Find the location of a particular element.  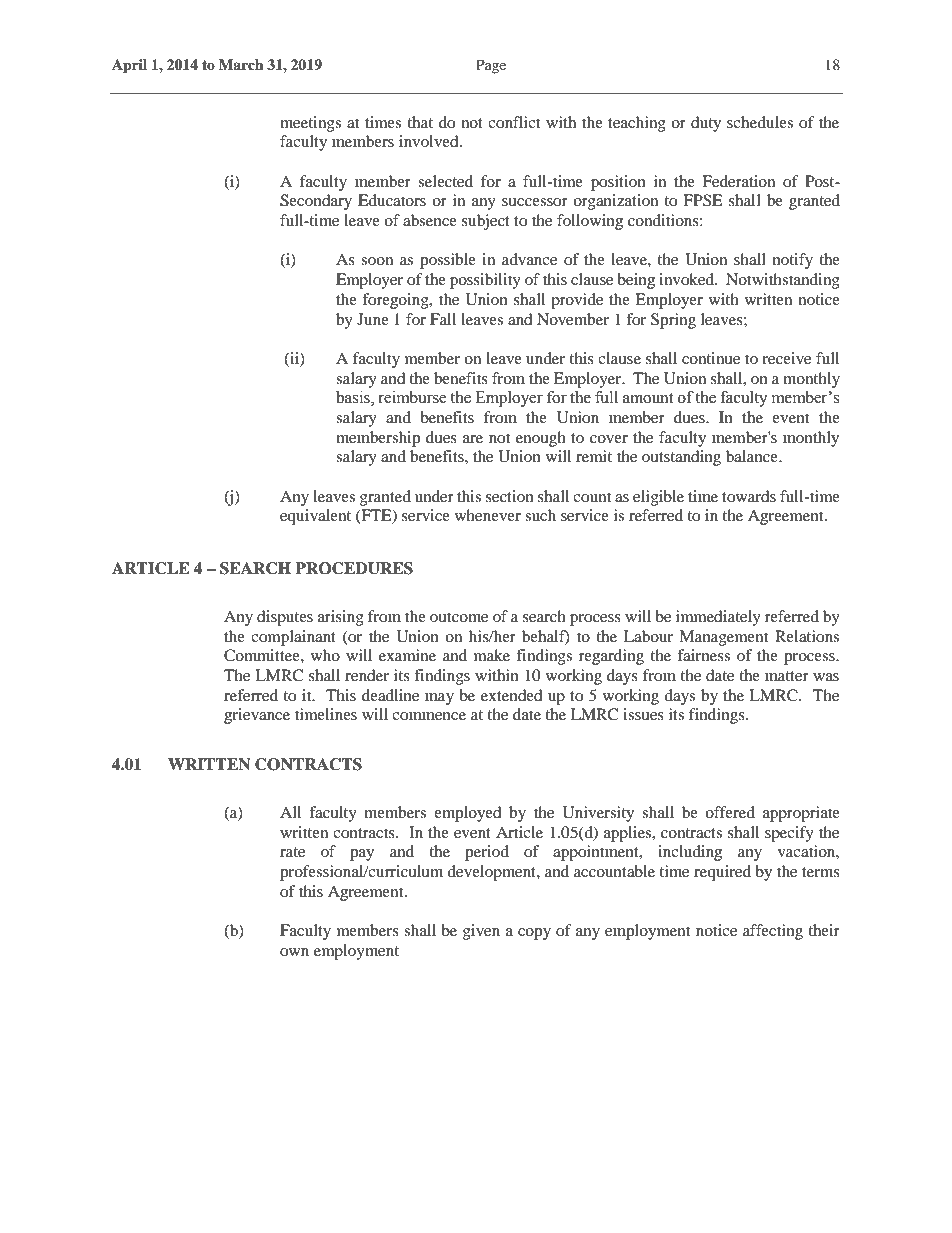

basis is located at coordinates (354, 398).
